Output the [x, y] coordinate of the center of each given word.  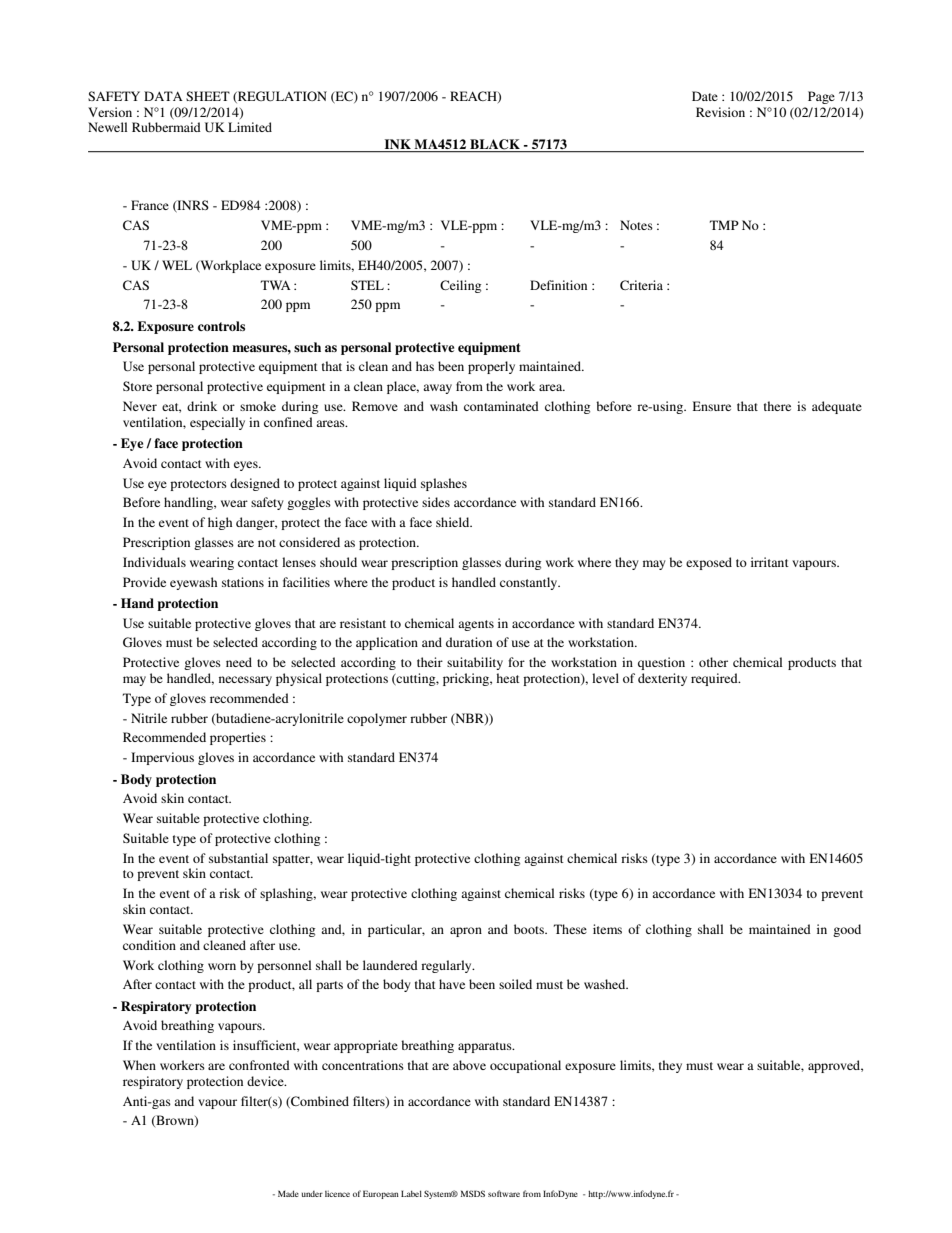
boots [530, 929]
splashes [444, 484]
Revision [720, 112]
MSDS [473, 1193]
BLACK [495, 144]
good [847, 930]
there [777, 406]
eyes [247, 466]
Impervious [162, 758]
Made [288, 1193]
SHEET [208, 96]
